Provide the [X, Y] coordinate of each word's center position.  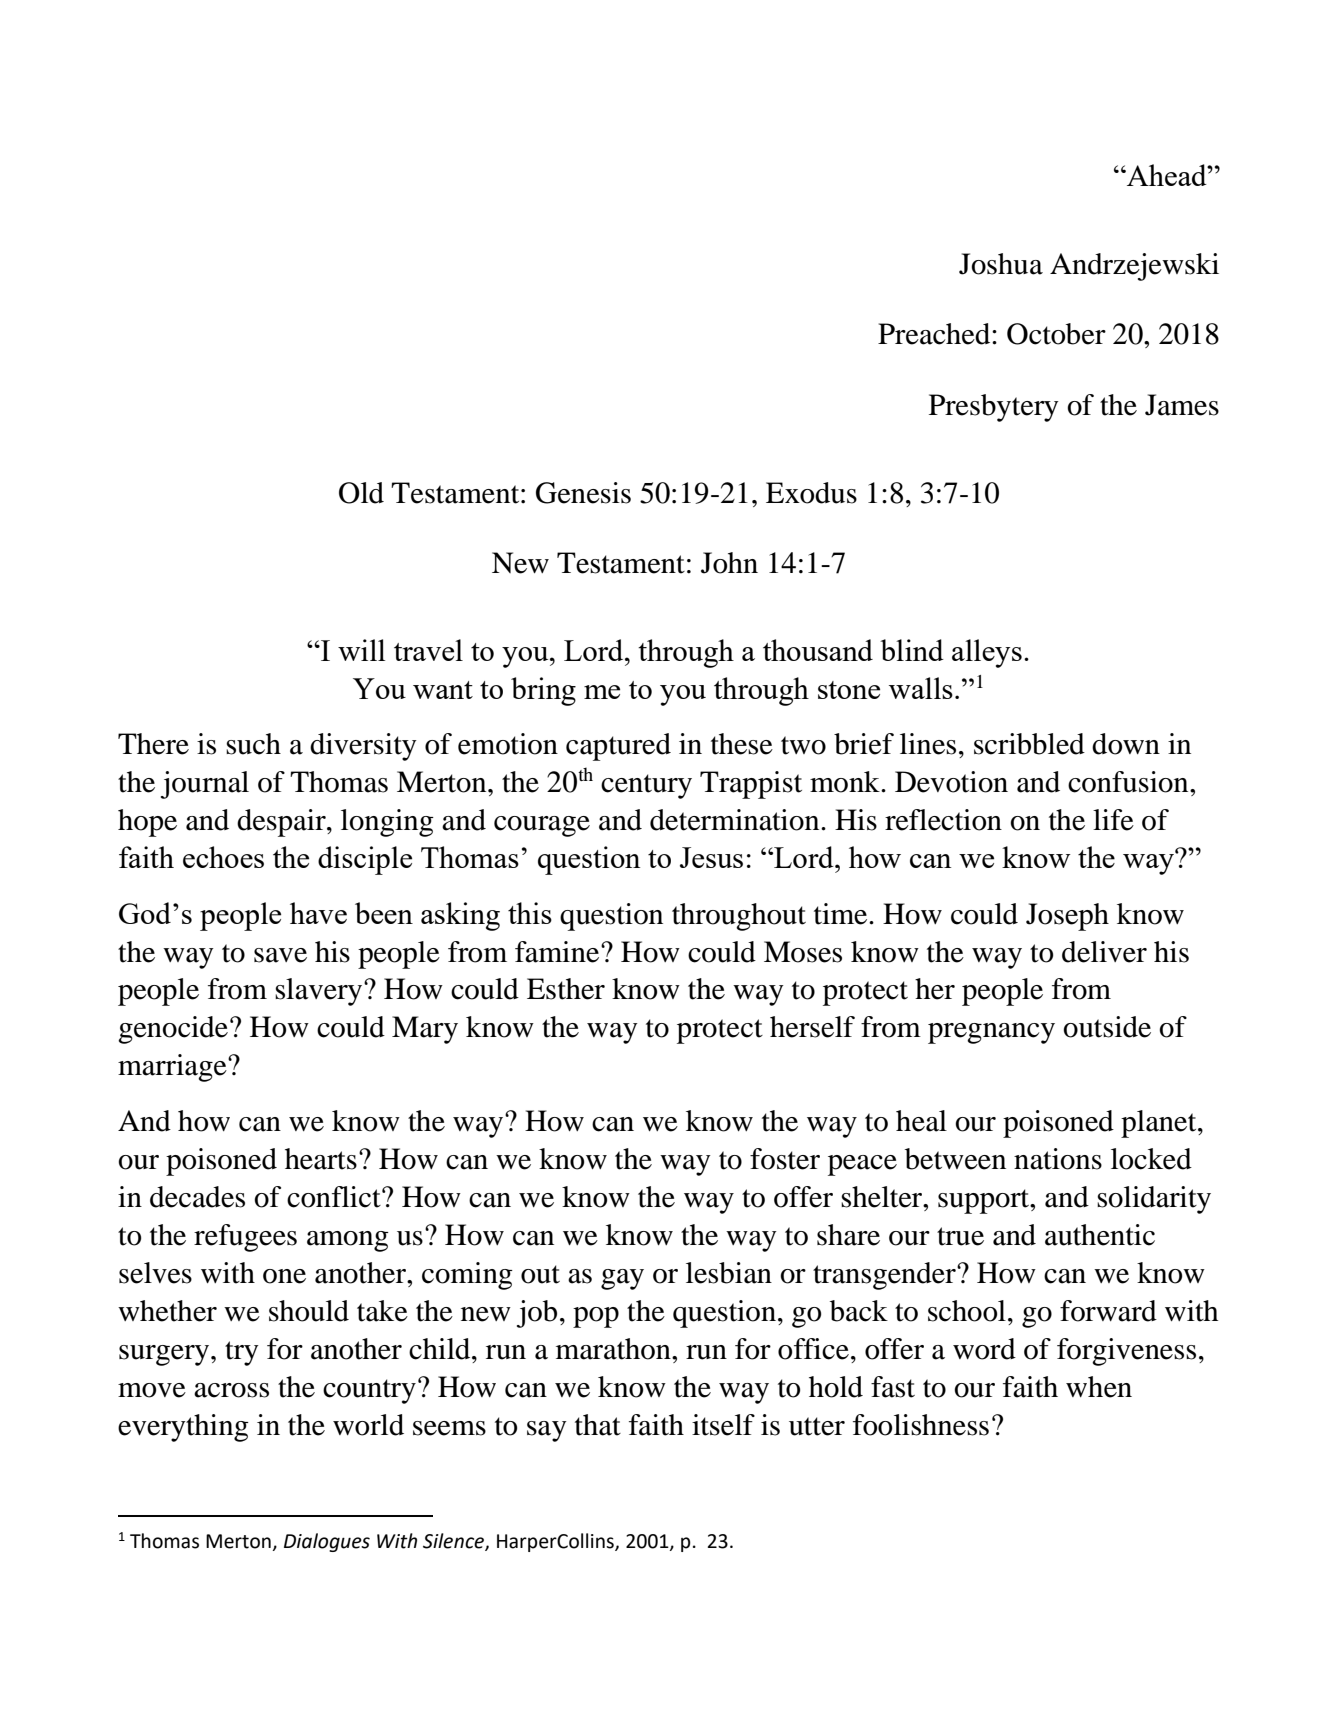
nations [1058, 1159]
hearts [321, 1159]
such [253, 744]
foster [785, 1159]
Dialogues [327, 1542]
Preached [935, 334]
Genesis [583, 493]
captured [618, 747]
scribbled [1029, 744]
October [1056, 334]
